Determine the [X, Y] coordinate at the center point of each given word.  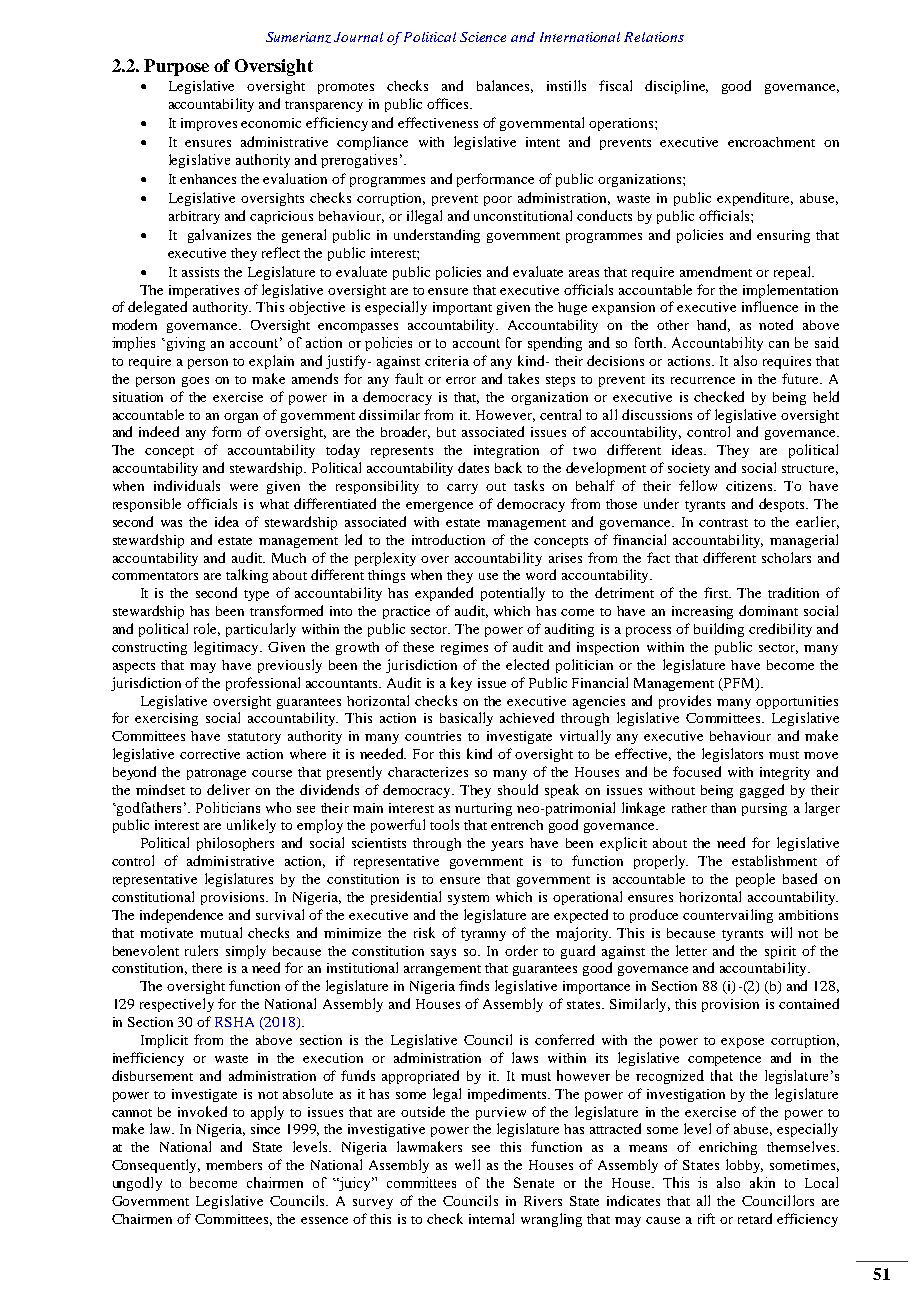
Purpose [176, 67]
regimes [464, 648]
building [719, 630]
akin [762, 1182]
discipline [676, 87]
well [467, 1164]
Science [483, 37]
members [234, 1165]
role [207, 629]
